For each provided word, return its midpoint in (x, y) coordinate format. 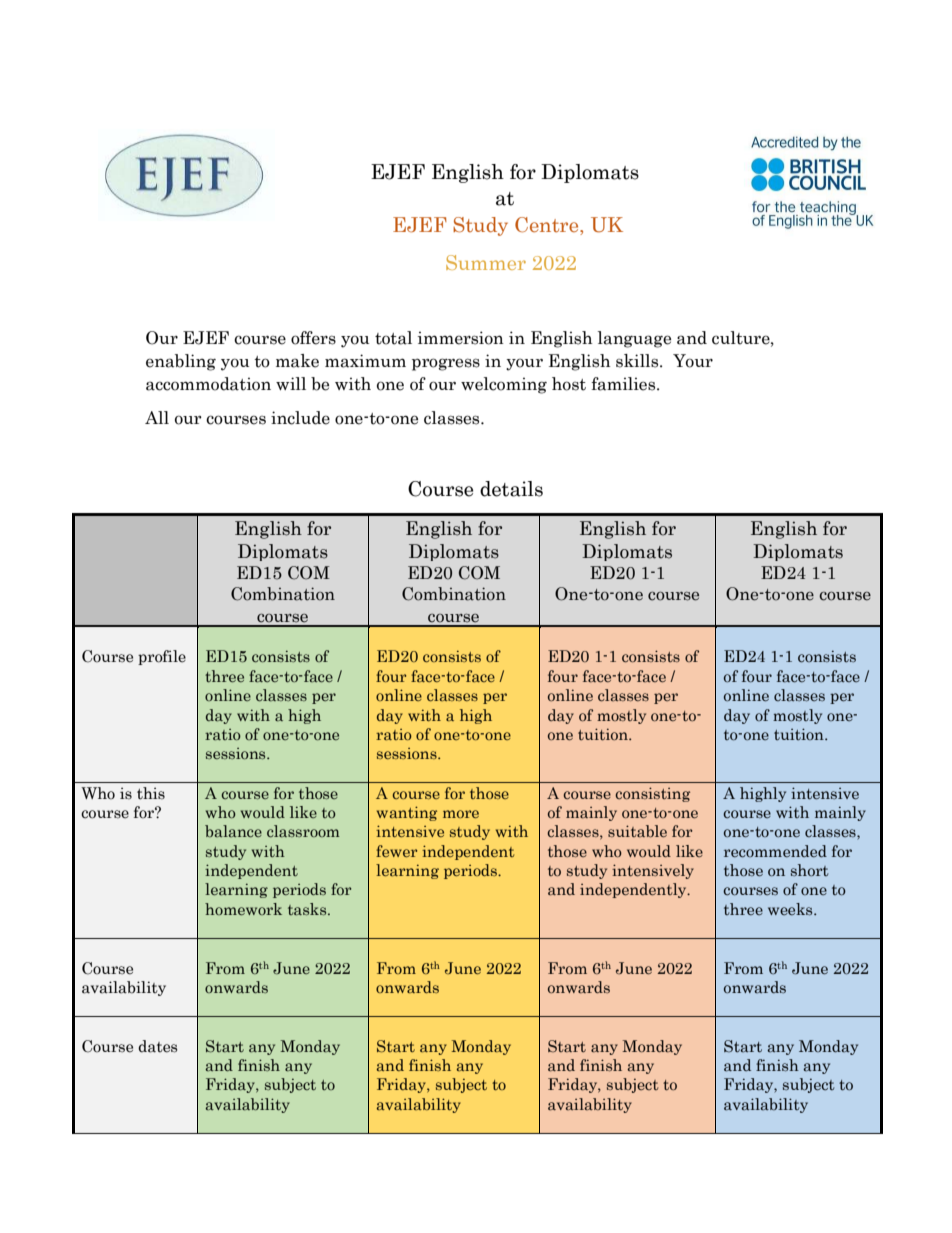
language (634, 339)
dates (158, 1046)
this (151, 793)
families (624, 384)
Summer (486, 262)
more (461, 814)
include (300, 418)
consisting (652, 794)
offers (313, 338)
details (511, 489)
